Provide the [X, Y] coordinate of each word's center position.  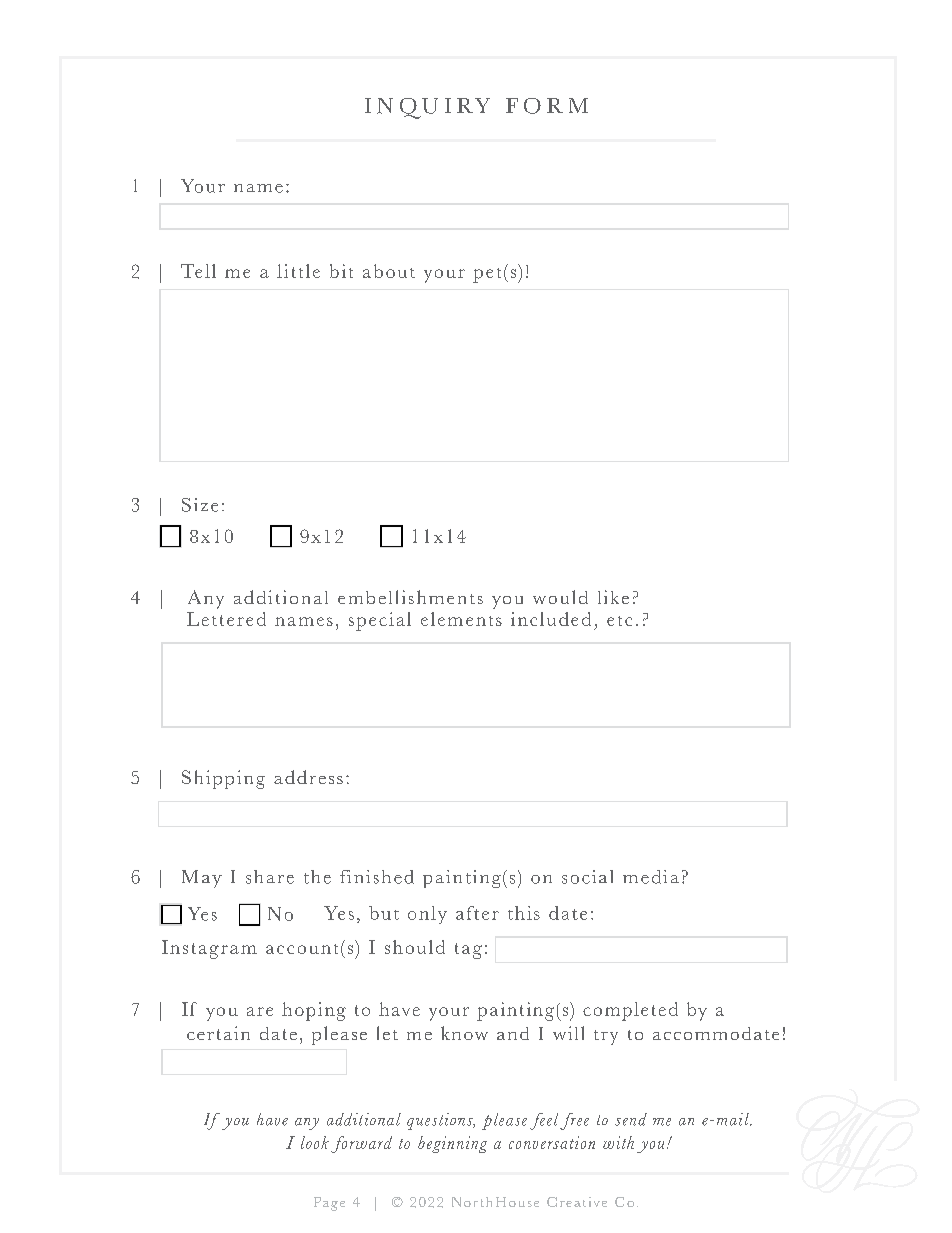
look [315, 1142]
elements [461, 619]
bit [341, 271]
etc [619, 621]
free [574, 1121]
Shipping [223, 779]
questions [441, 1121]
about [389, 271]
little [298, 271]
